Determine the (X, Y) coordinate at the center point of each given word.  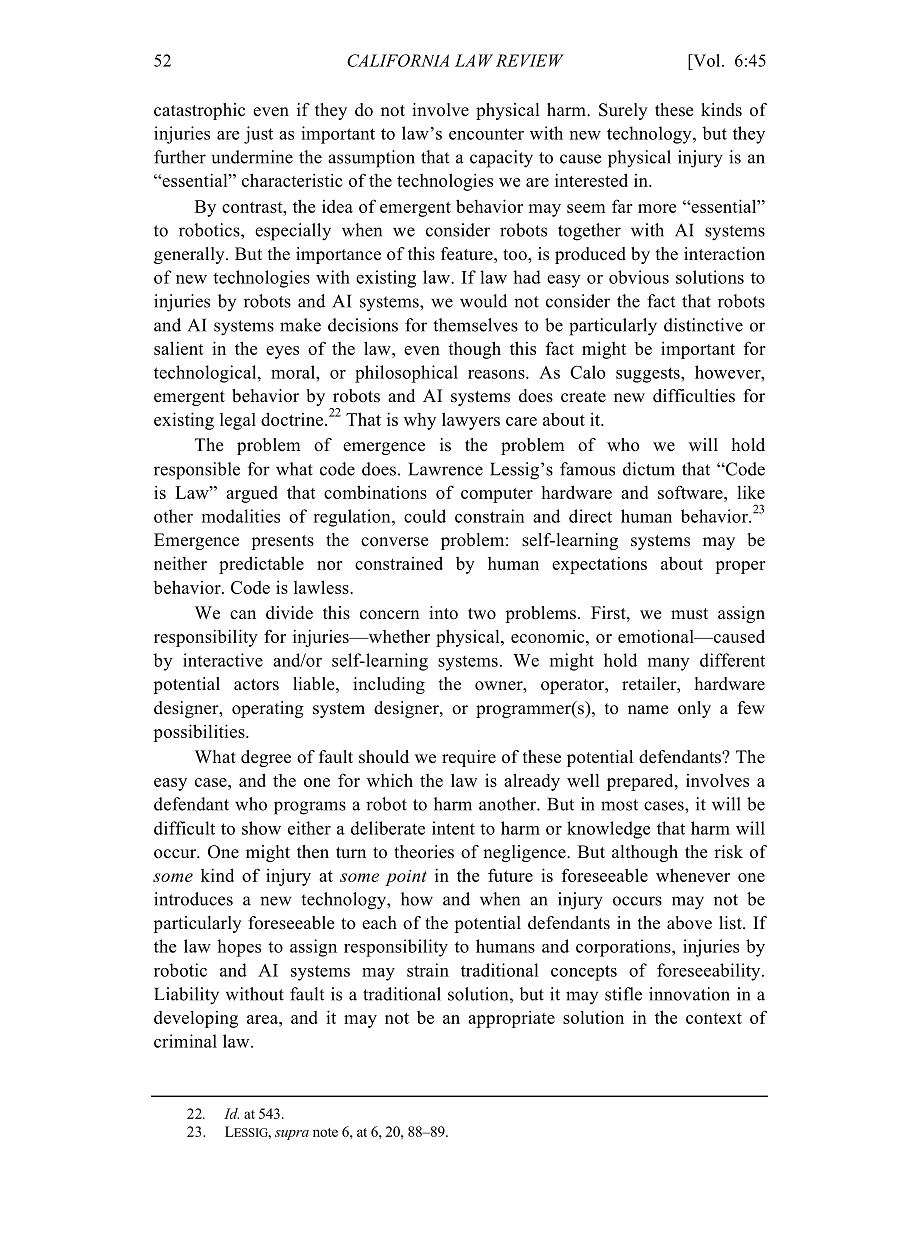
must (689, 614)
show (261, 828)
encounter (486, 134)
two (482, 614)
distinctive (703, 325)
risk (728, 852)
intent (453, 828)
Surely (623, 111)
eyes (282, 352)
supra (292, 1135)
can (243, 614)
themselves (475, 325)
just (258, 135)
